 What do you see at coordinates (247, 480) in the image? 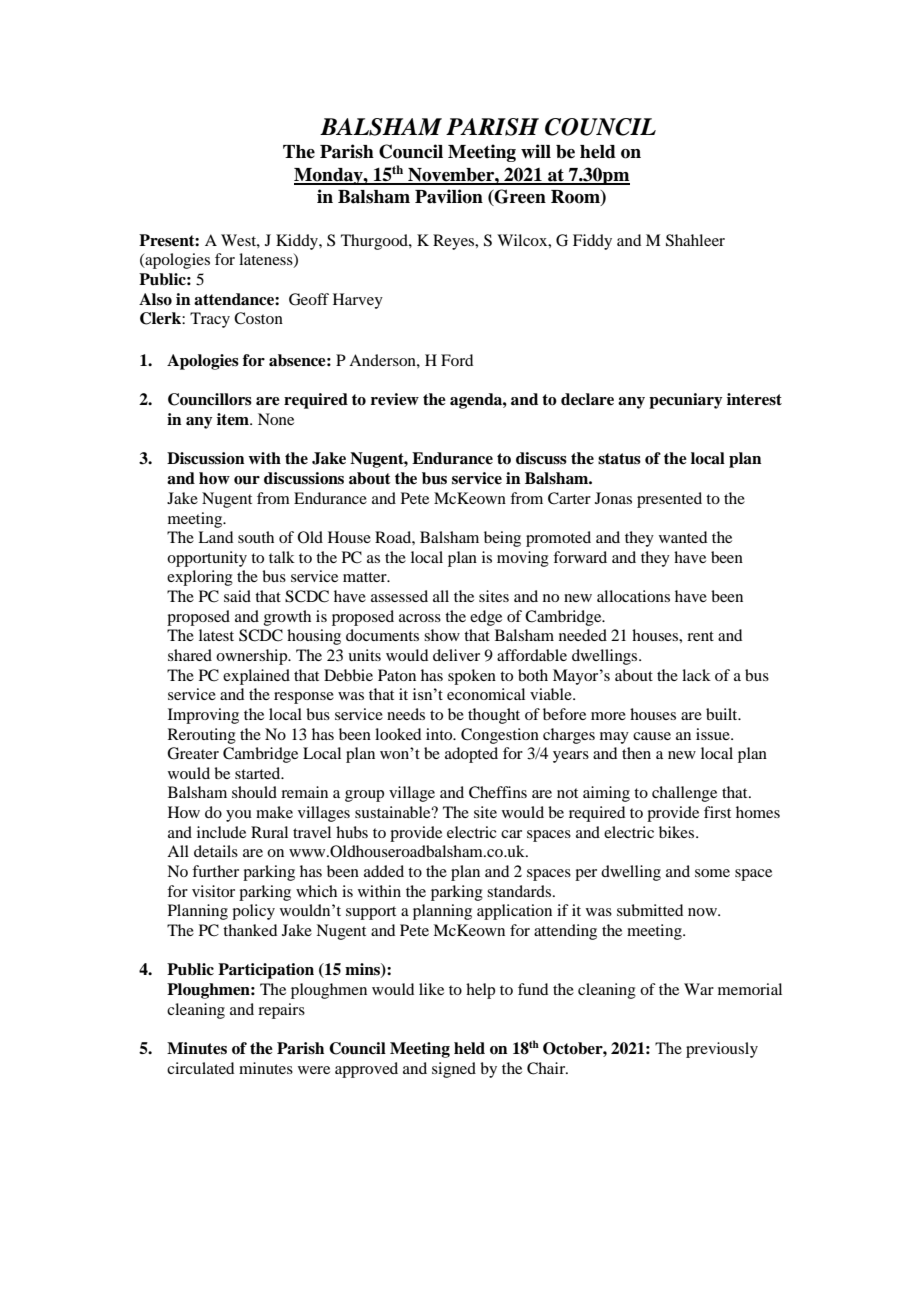
I see `our` at bounding box center [247, 480].
